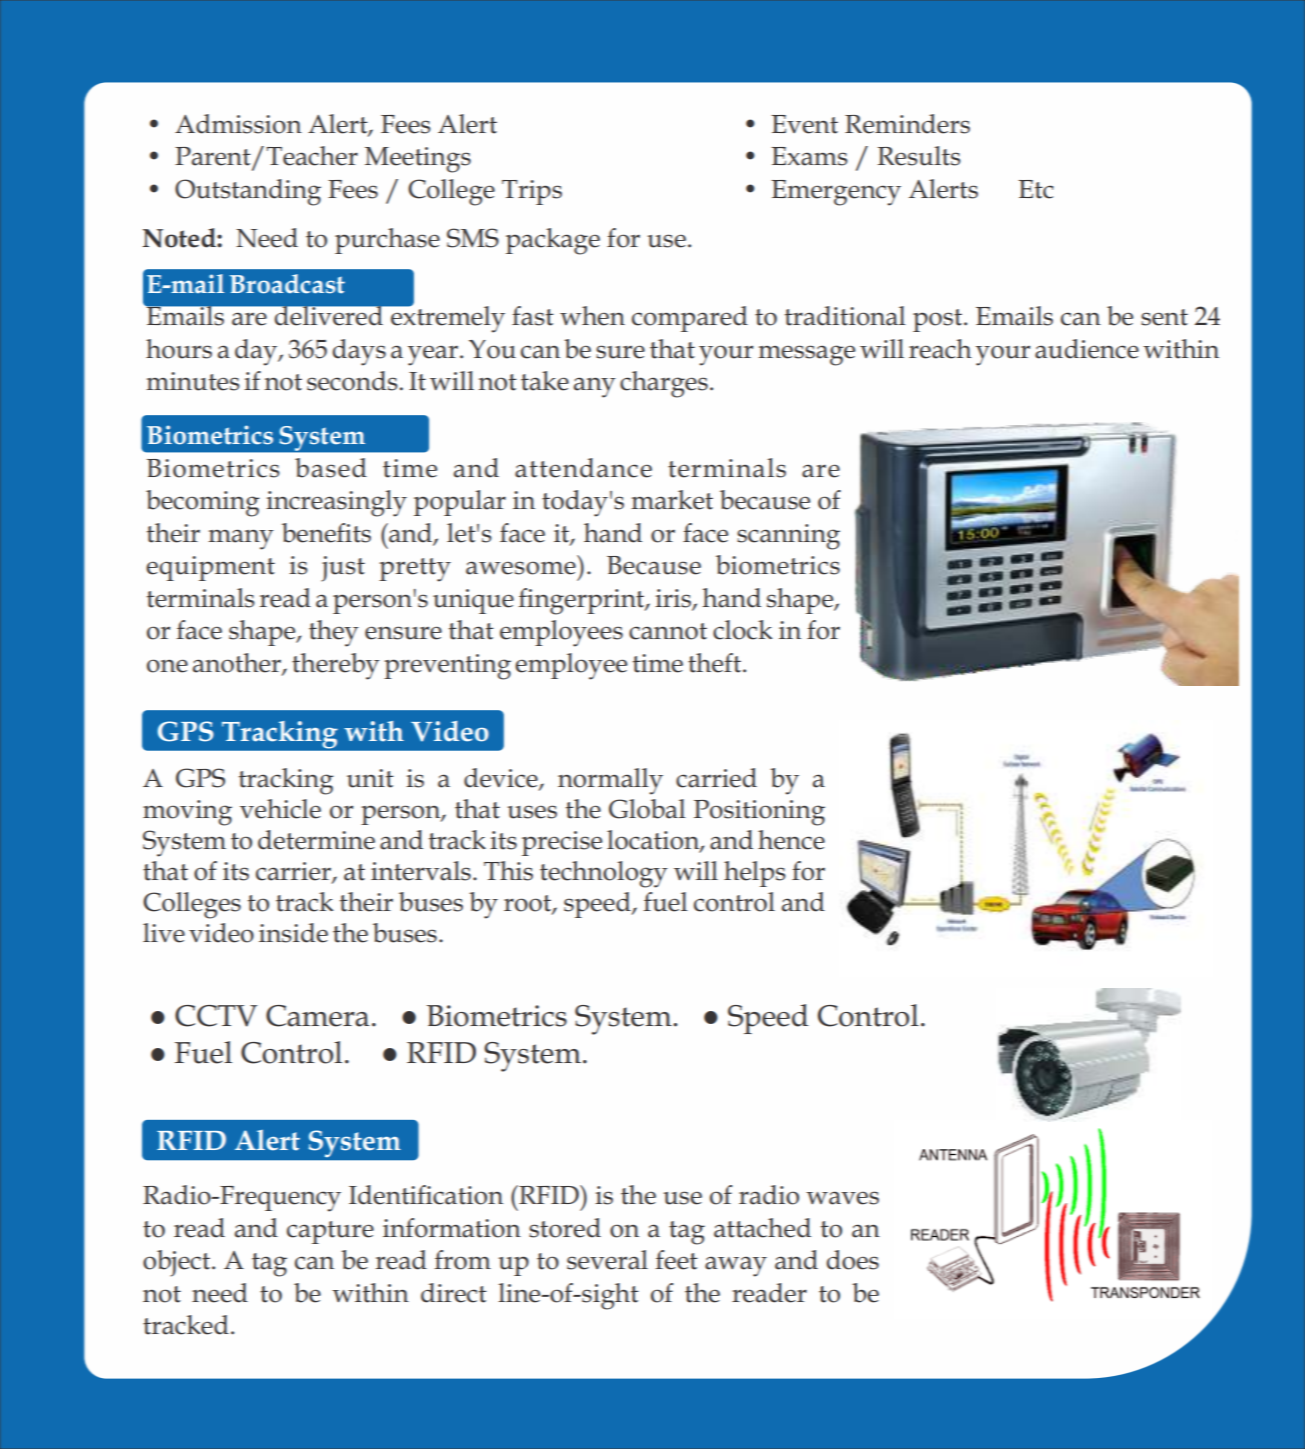  I want to click on Outstanding, so click(248, 192).
